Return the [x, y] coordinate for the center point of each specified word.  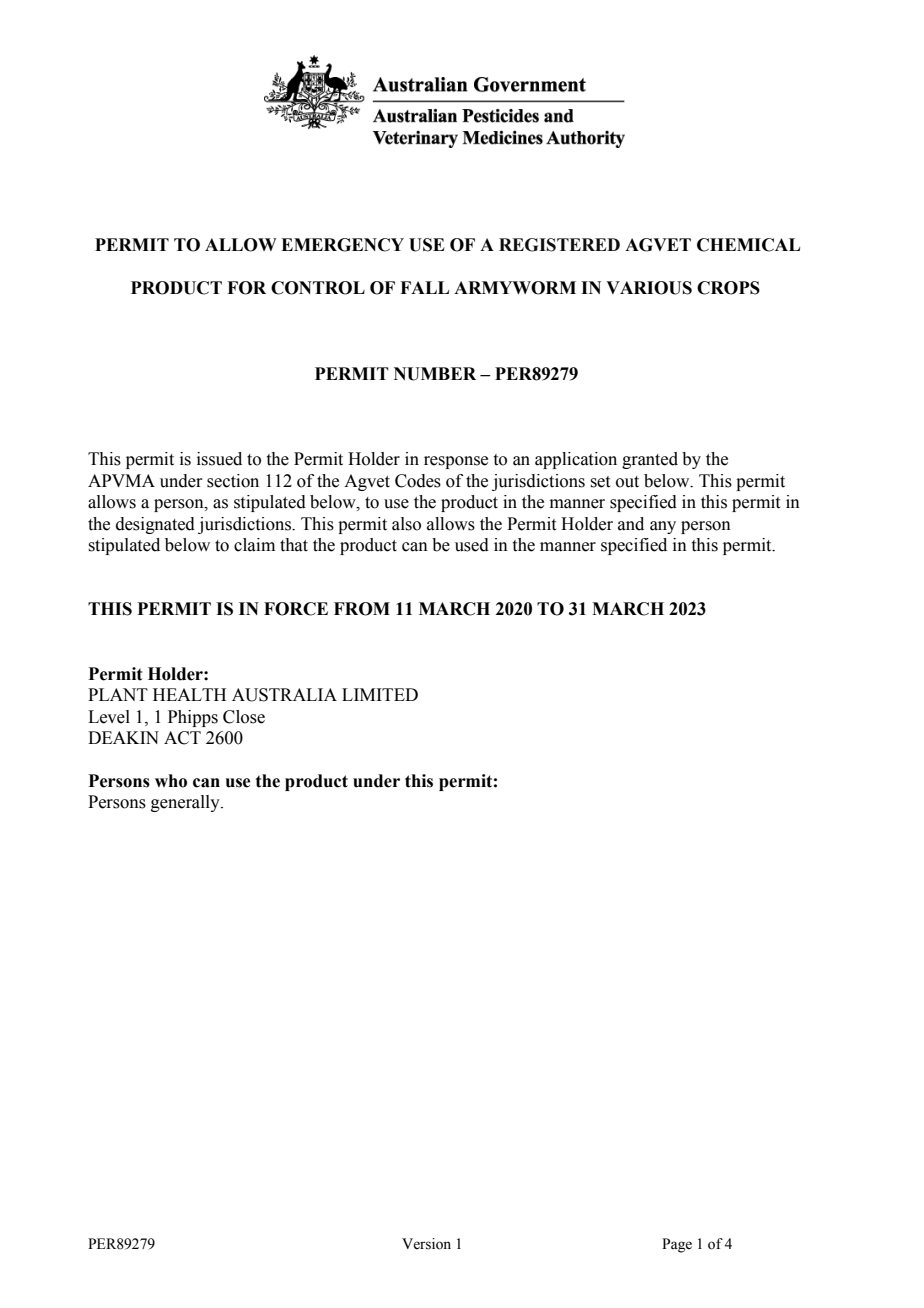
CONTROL [318, 288]
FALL [424, 287]
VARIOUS [649, 288]
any [663, 527]
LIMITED [380, 694]
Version [426, 1244]
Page [677, 1245]
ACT [182, 738]
